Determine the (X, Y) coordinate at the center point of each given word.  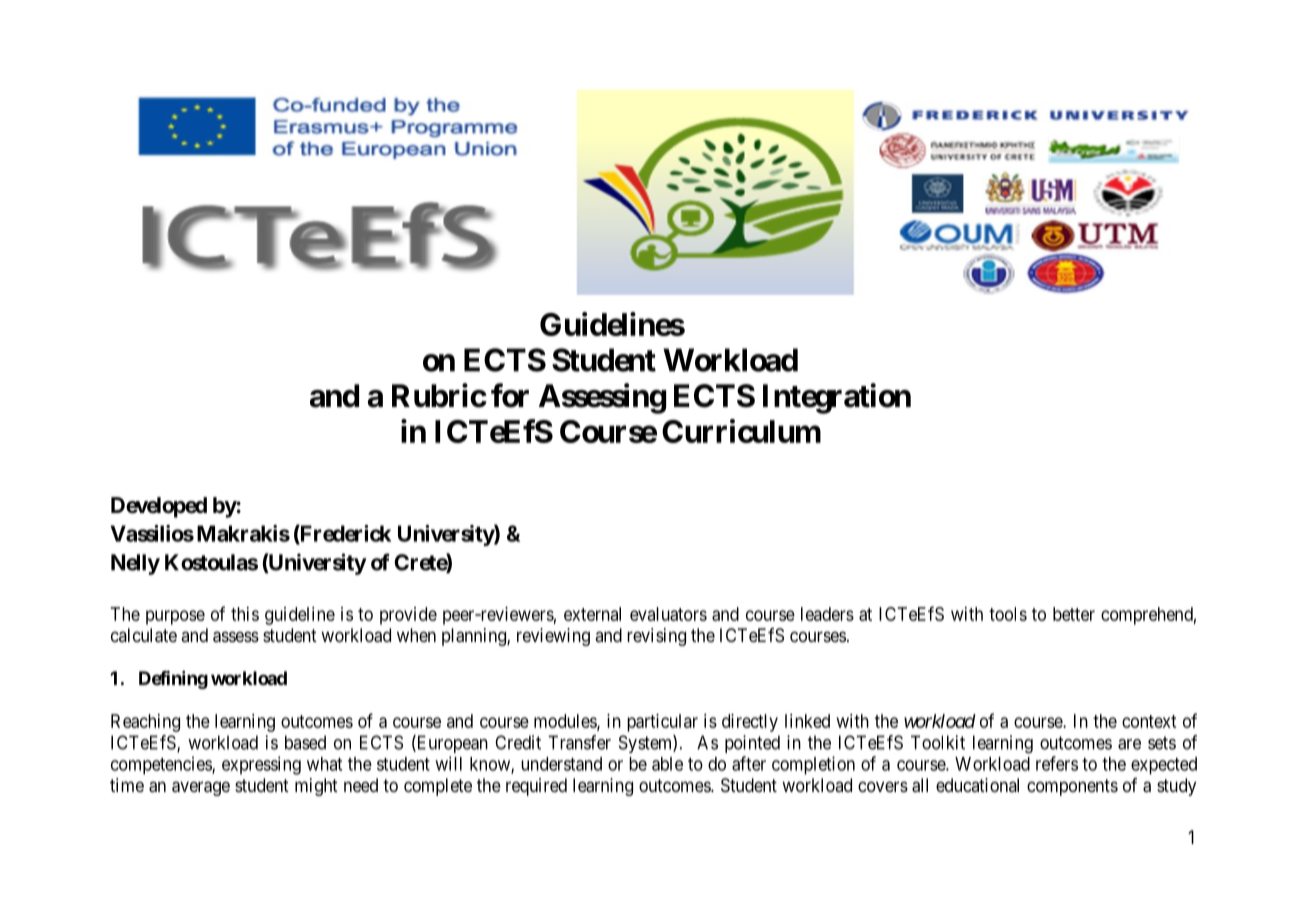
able (667, 764)
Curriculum (741, 431)
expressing (261, 765)
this (245, 614)
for (510, 395)
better (1074, 614)
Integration (837, 398)
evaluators (668, 614)
